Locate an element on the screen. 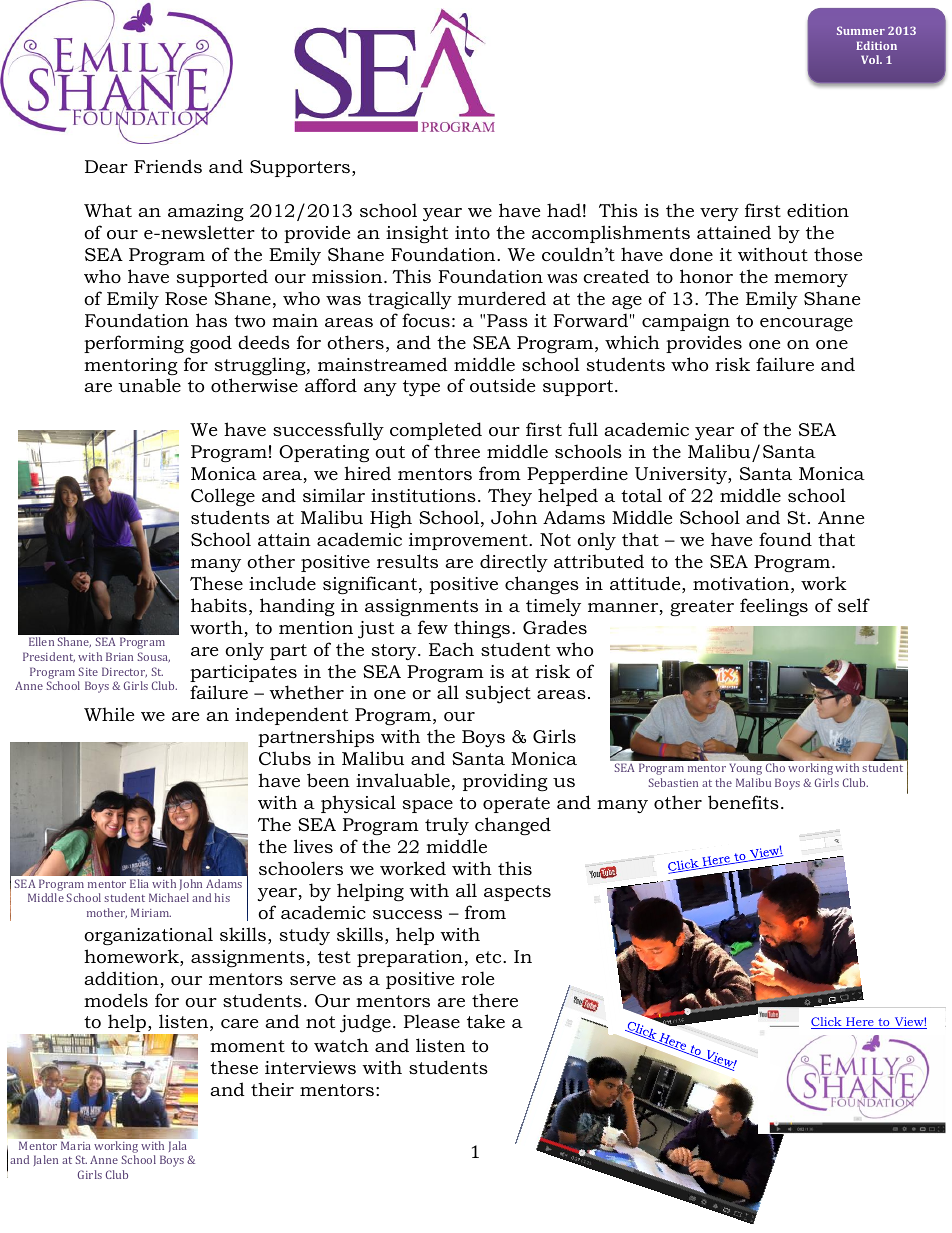  few is located at coordinates (433, 627).
